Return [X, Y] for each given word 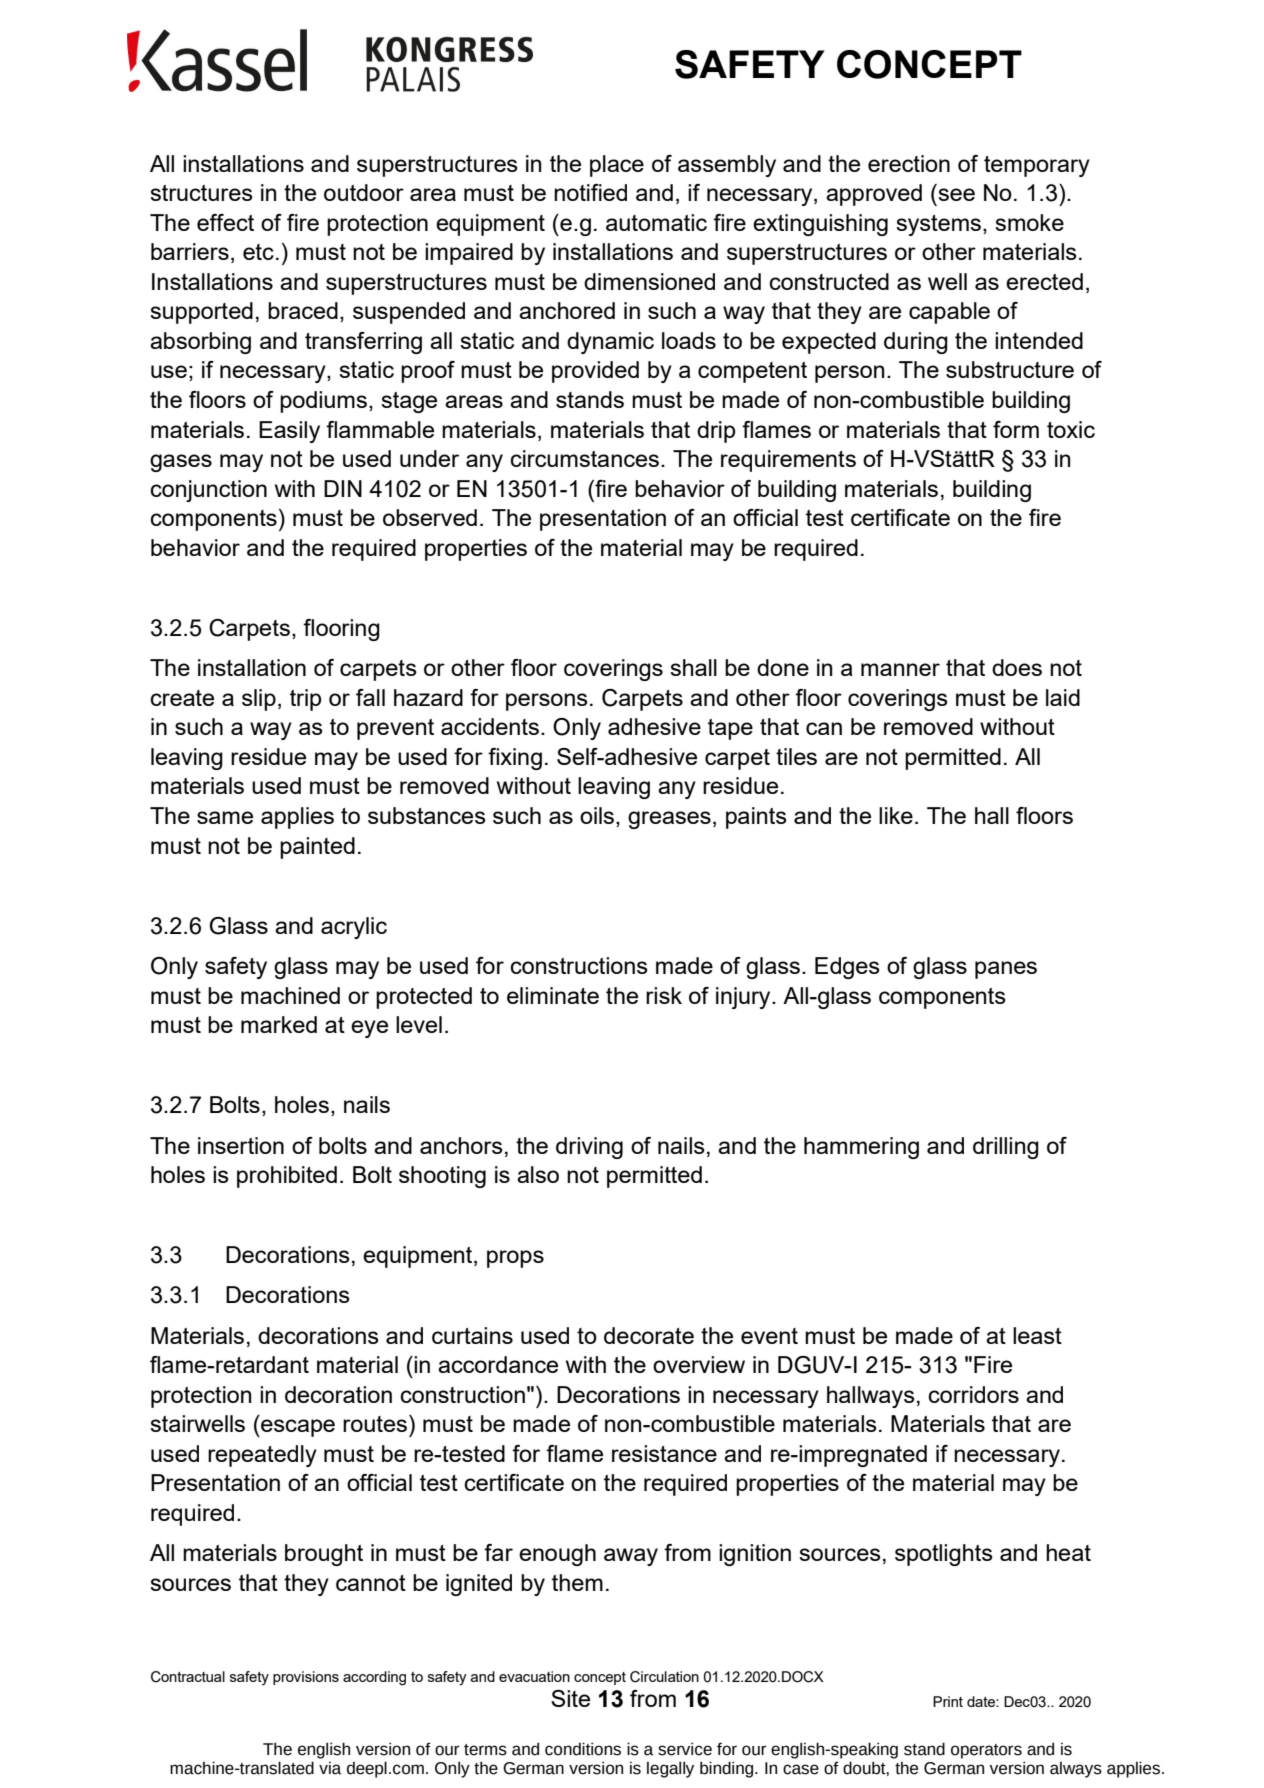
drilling [1006, 1148]
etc [258, 252]
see [956, 194]
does [1017, 667]
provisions [306, 1678]
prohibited [287, 1177]
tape [730, 729]
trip [305, 700]
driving [589, 1148]
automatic [656, 222]
